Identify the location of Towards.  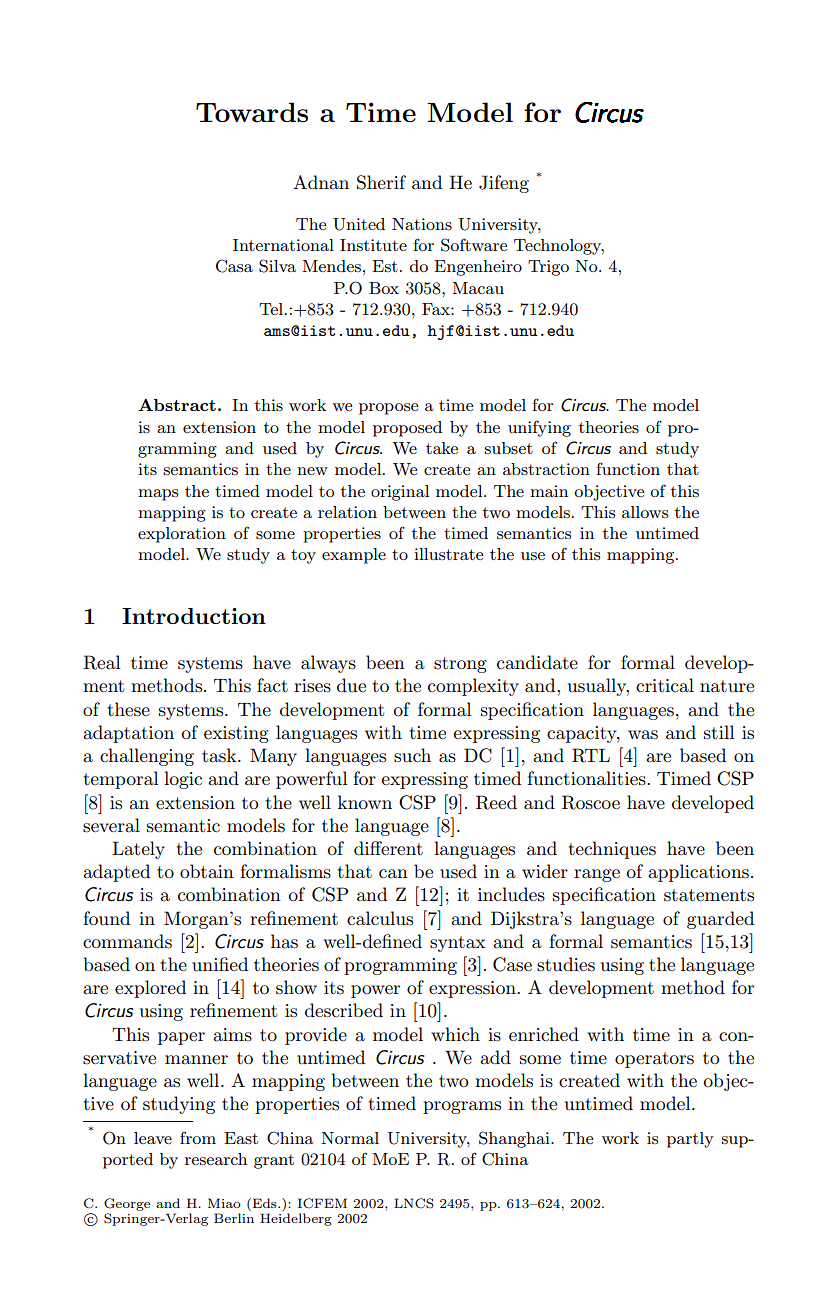
(252, 112).
